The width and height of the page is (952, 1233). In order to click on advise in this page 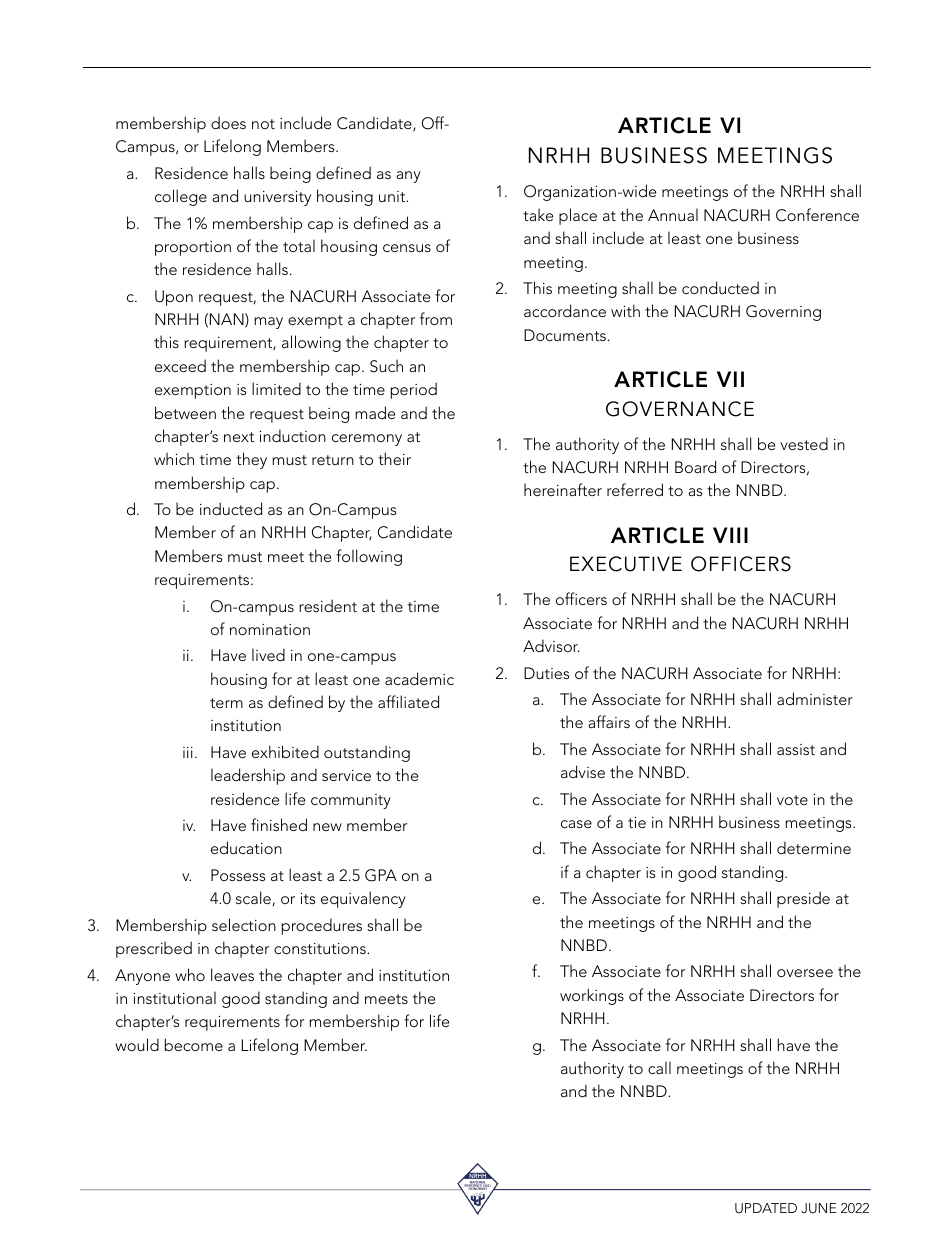, I will do `click(583, 771)`.
